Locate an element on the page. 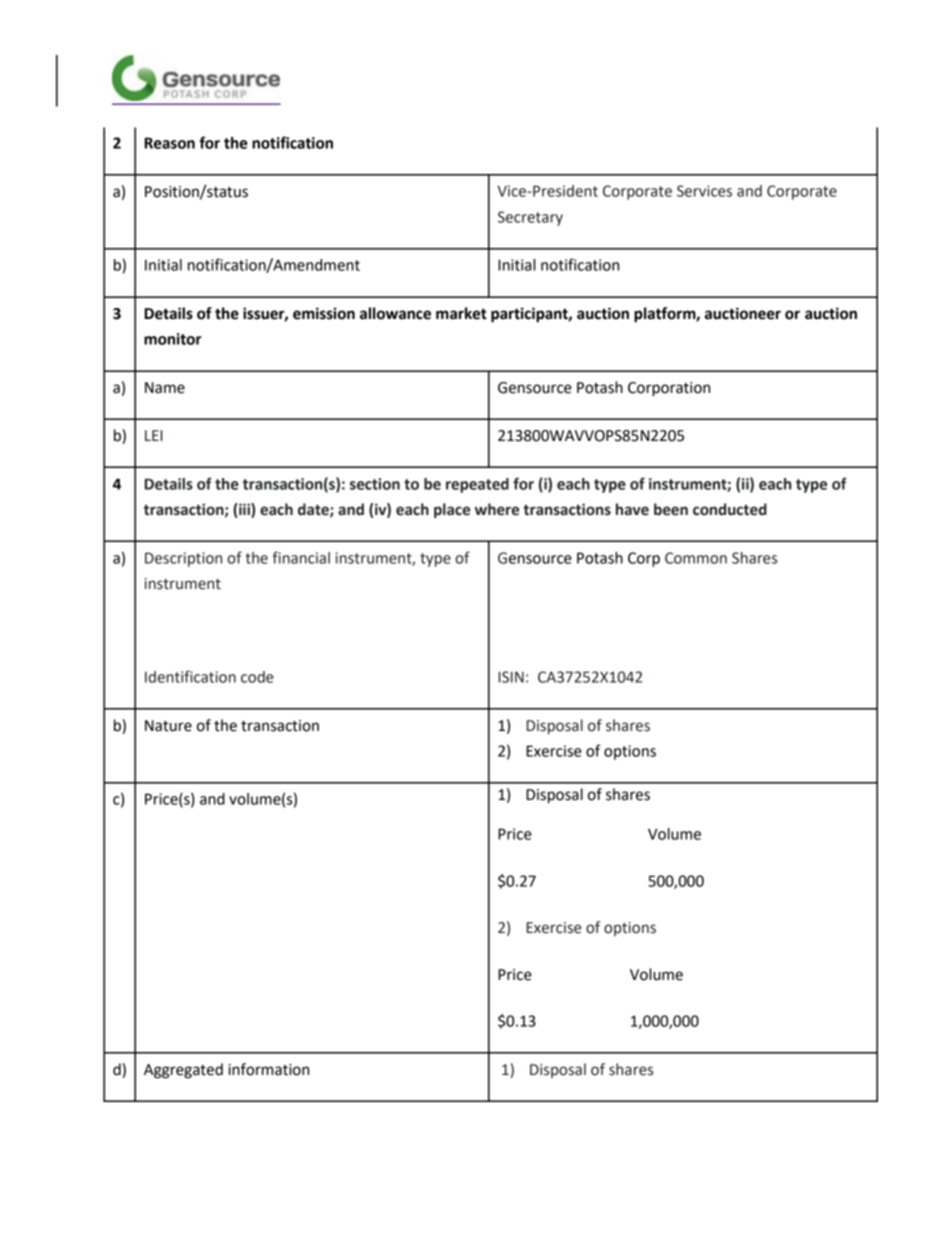 This page has width=952, height=1233. have is located at coordinates (632, 509).
